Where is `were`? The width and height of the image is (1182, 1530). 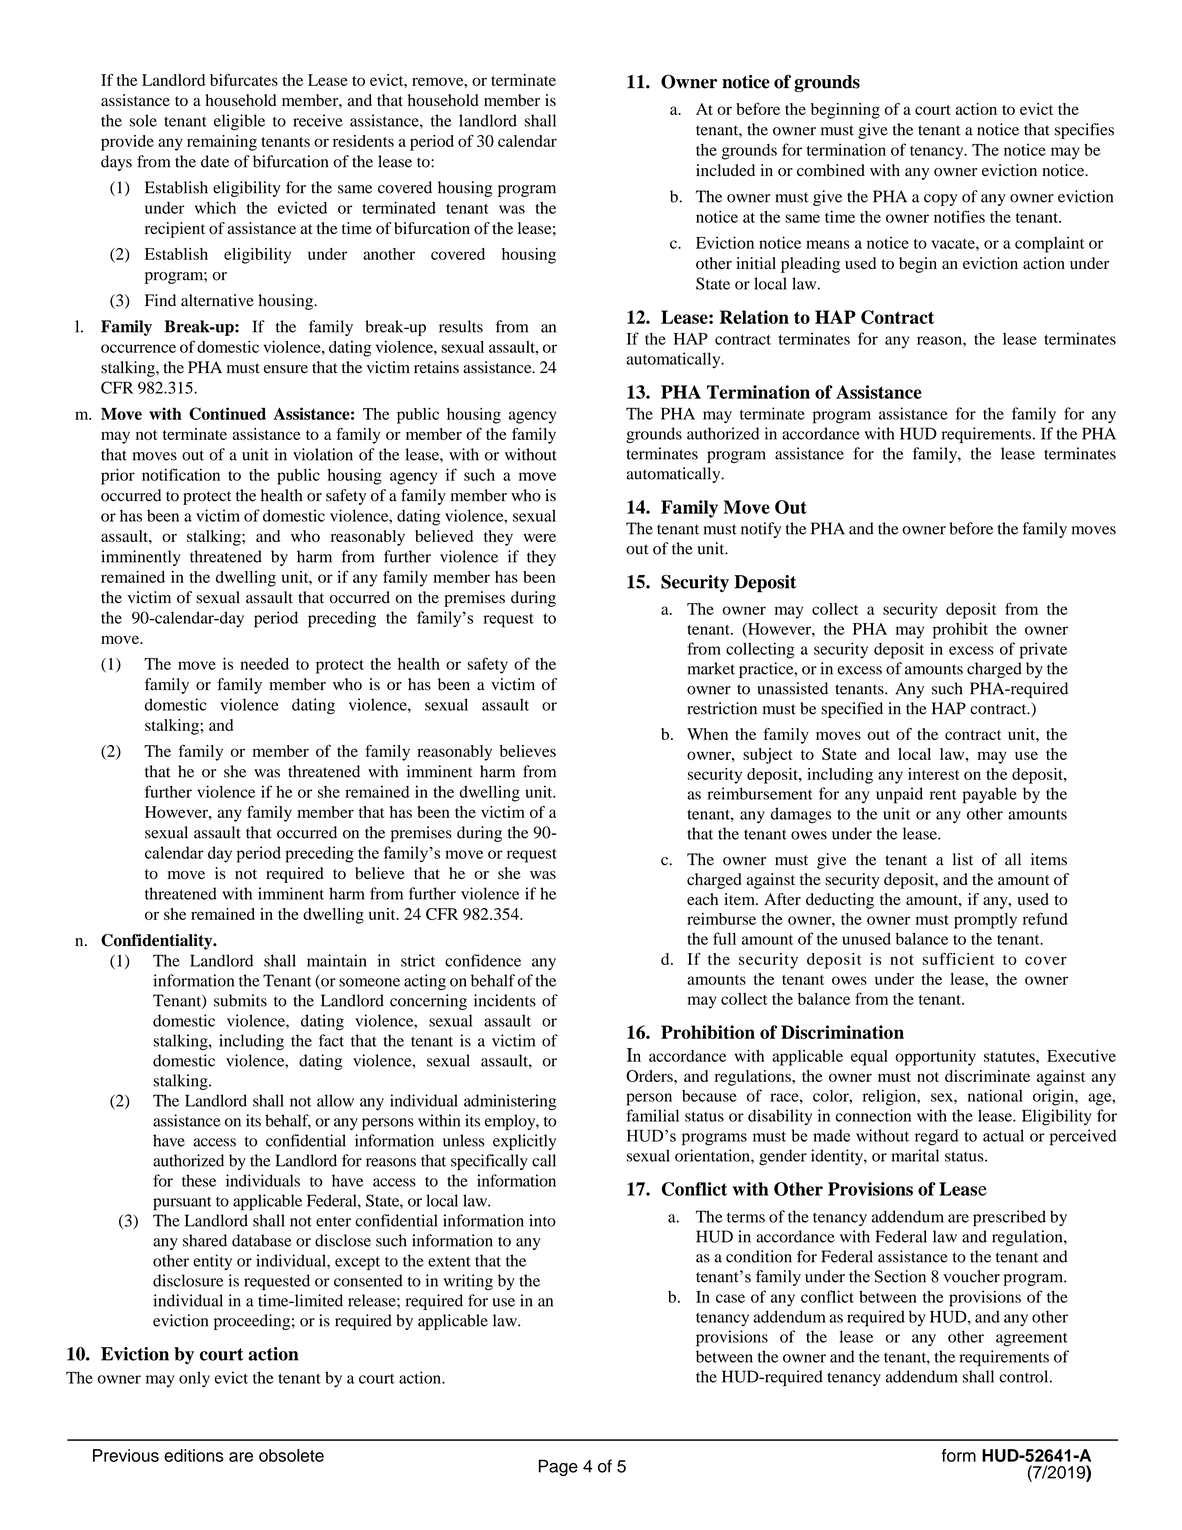
were is located at coordinates (539, 537).
